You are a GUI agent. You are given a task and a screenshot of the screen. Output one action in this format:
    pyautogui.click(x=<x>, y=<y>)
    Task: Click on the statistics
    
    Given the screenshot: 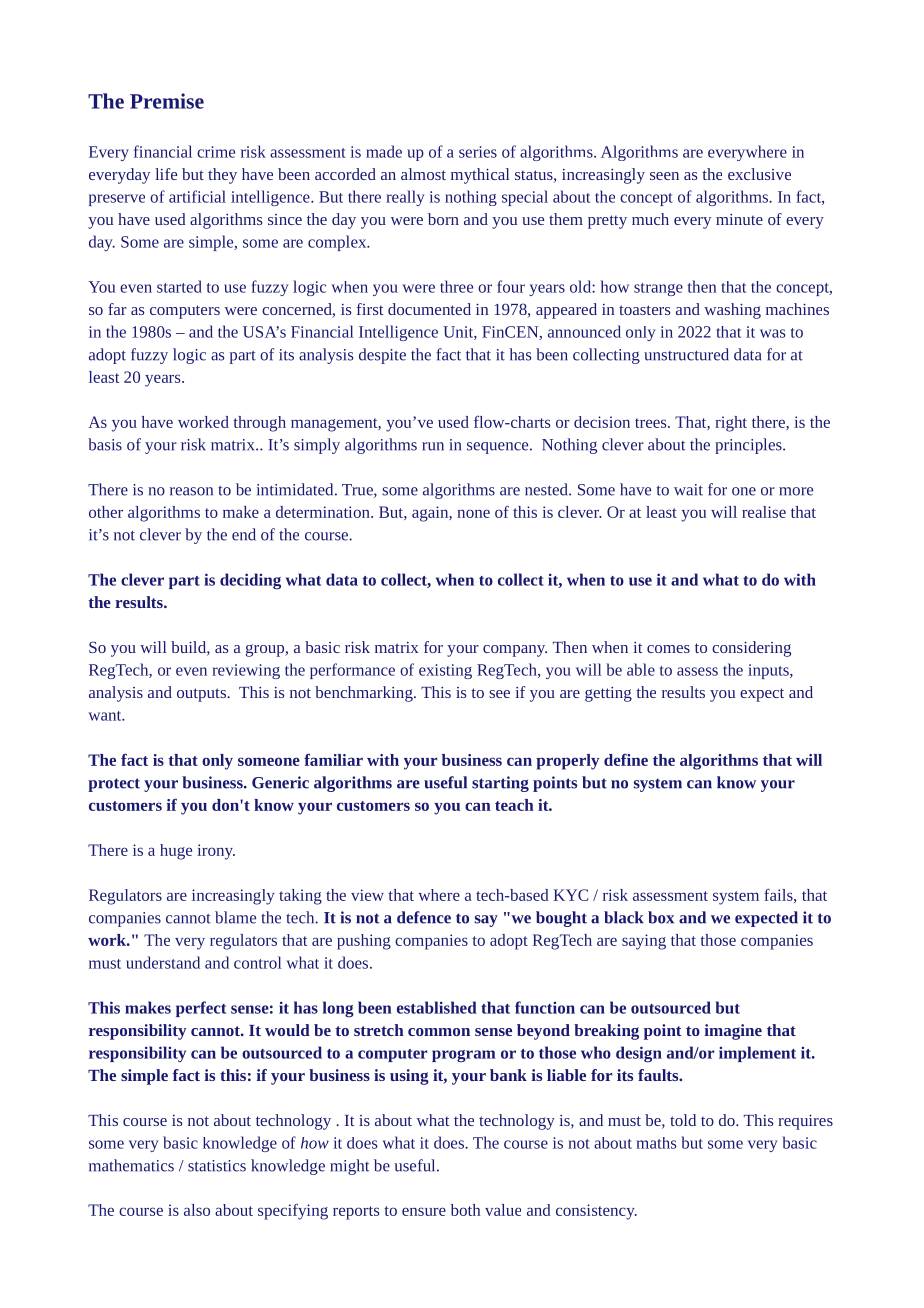 What is the action you would take?
    pyautogui.click(x=217, y=1166)
